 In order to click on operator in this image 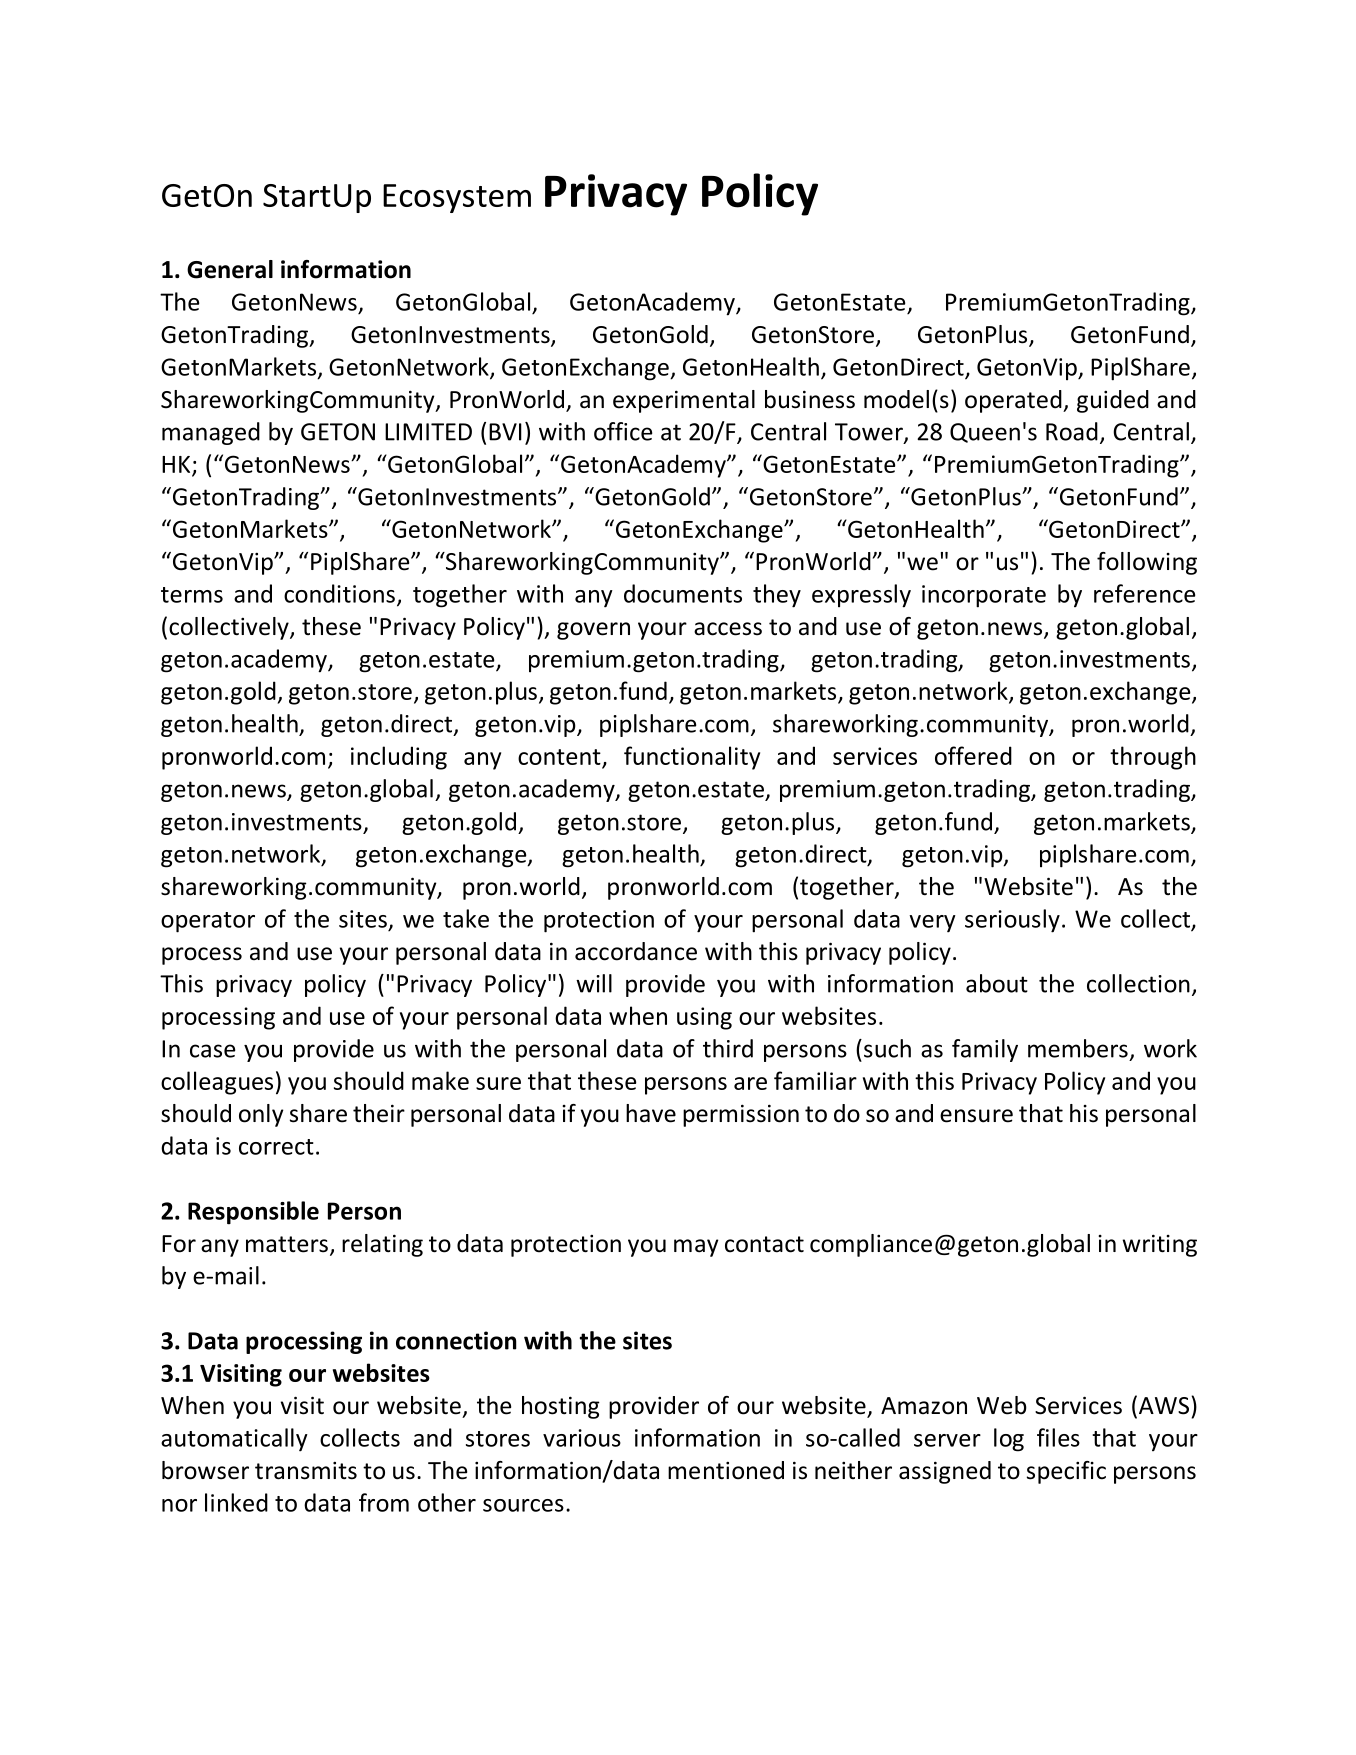, I will do `click(208, 922)`.
